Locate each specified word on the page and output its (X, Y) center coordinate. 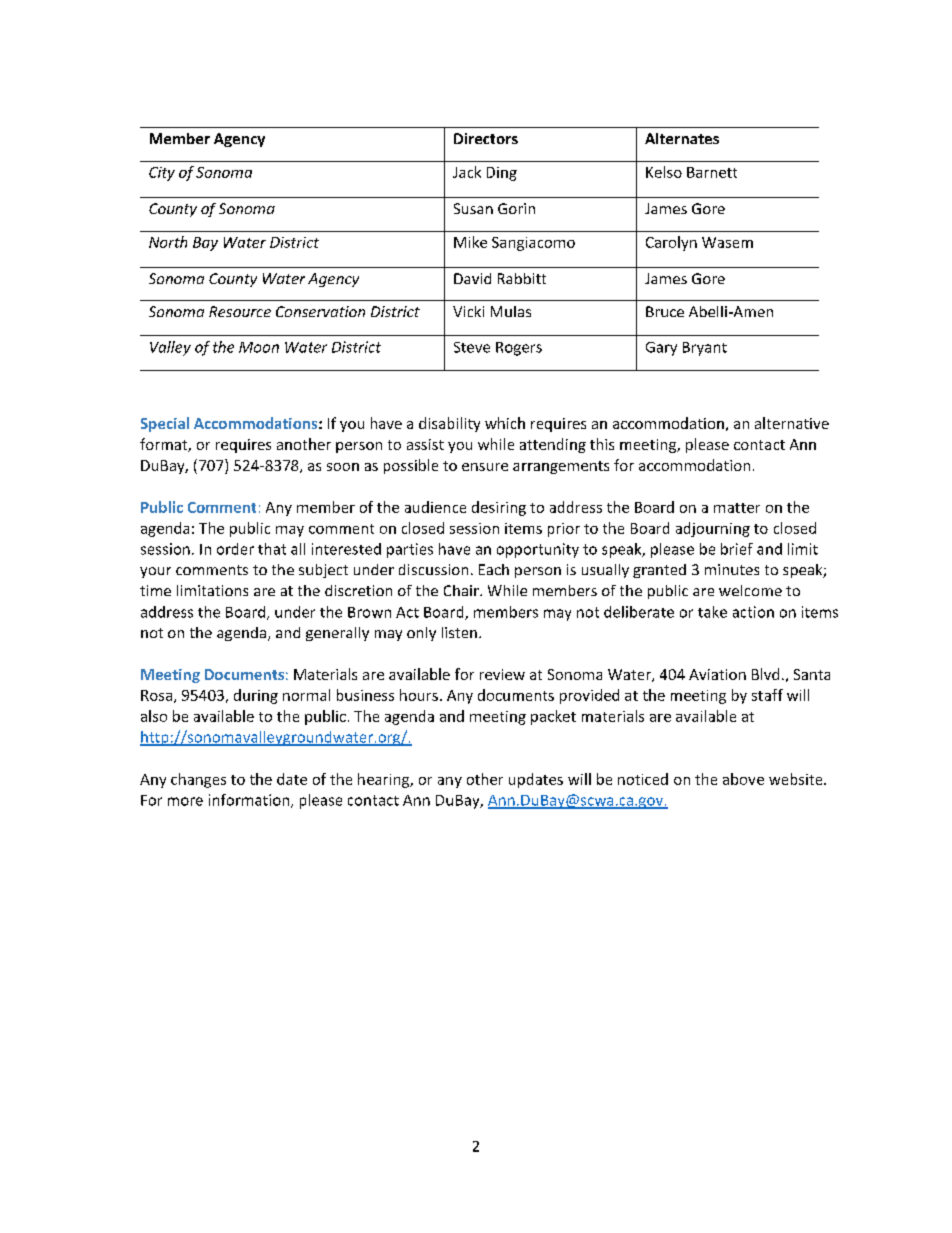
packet (553, 717)
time (155, 590)
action (753, 612)
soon (343, 467)
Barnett (712, 172)
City (162, 174)
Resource (240, 311)
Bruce (665, 311)
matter (737, 508)
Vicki (468, 311)
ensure (485, 467)
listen (459, 632)
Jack (467, 172)
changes (198, 780)
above (743, 779)
